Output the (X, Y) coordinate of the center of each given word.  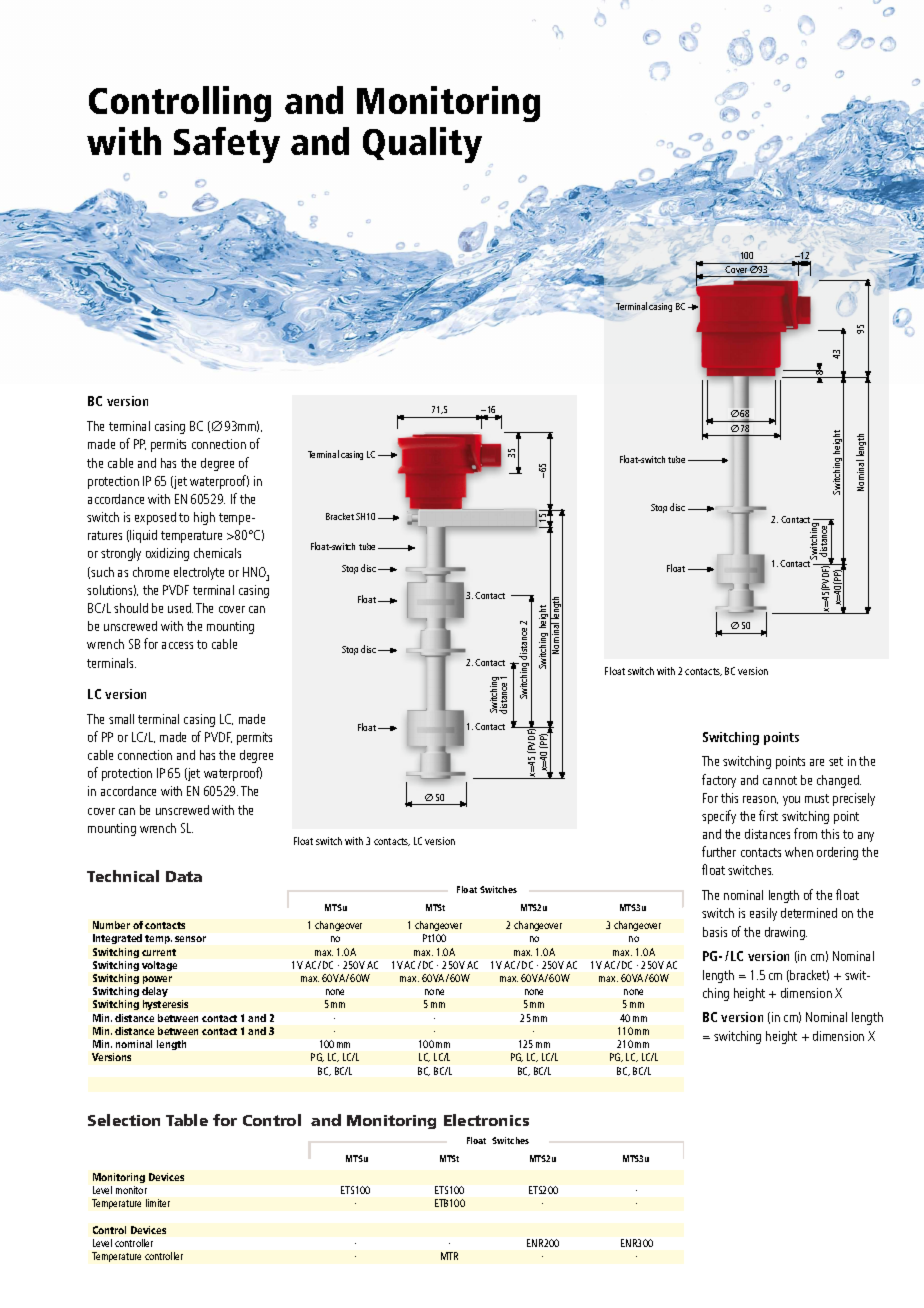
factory (719, 781)
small (121, 719)
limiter (158, 1203)
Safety (227, 145)
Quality (422, 145)
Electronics (486, 1120)
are (817, 762)
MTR (449, 1256)
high (204, 518)
